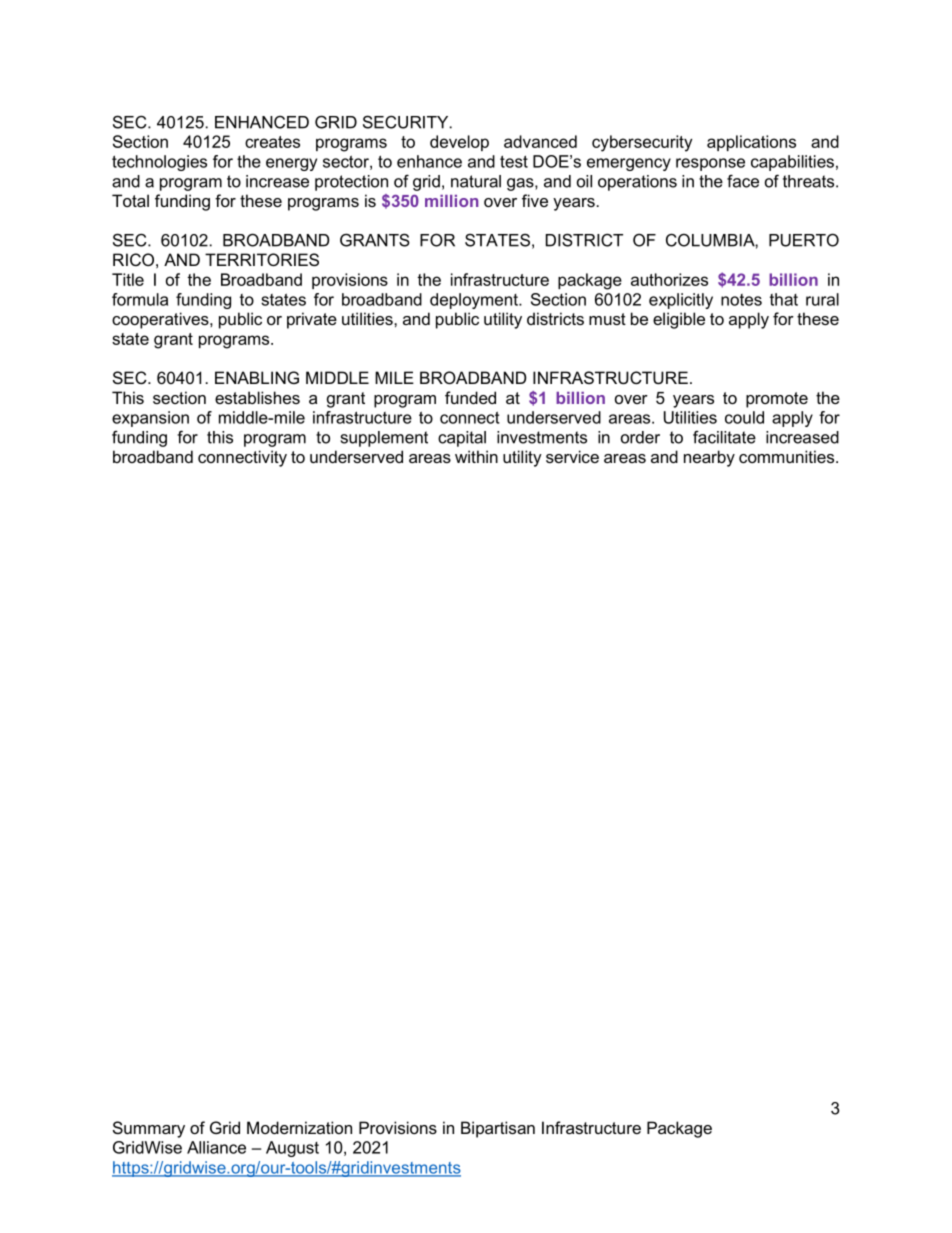 This page has width=952, height=1233. Describe the element at coordinates (476, 181) in the page. I see `natural` at that location.
